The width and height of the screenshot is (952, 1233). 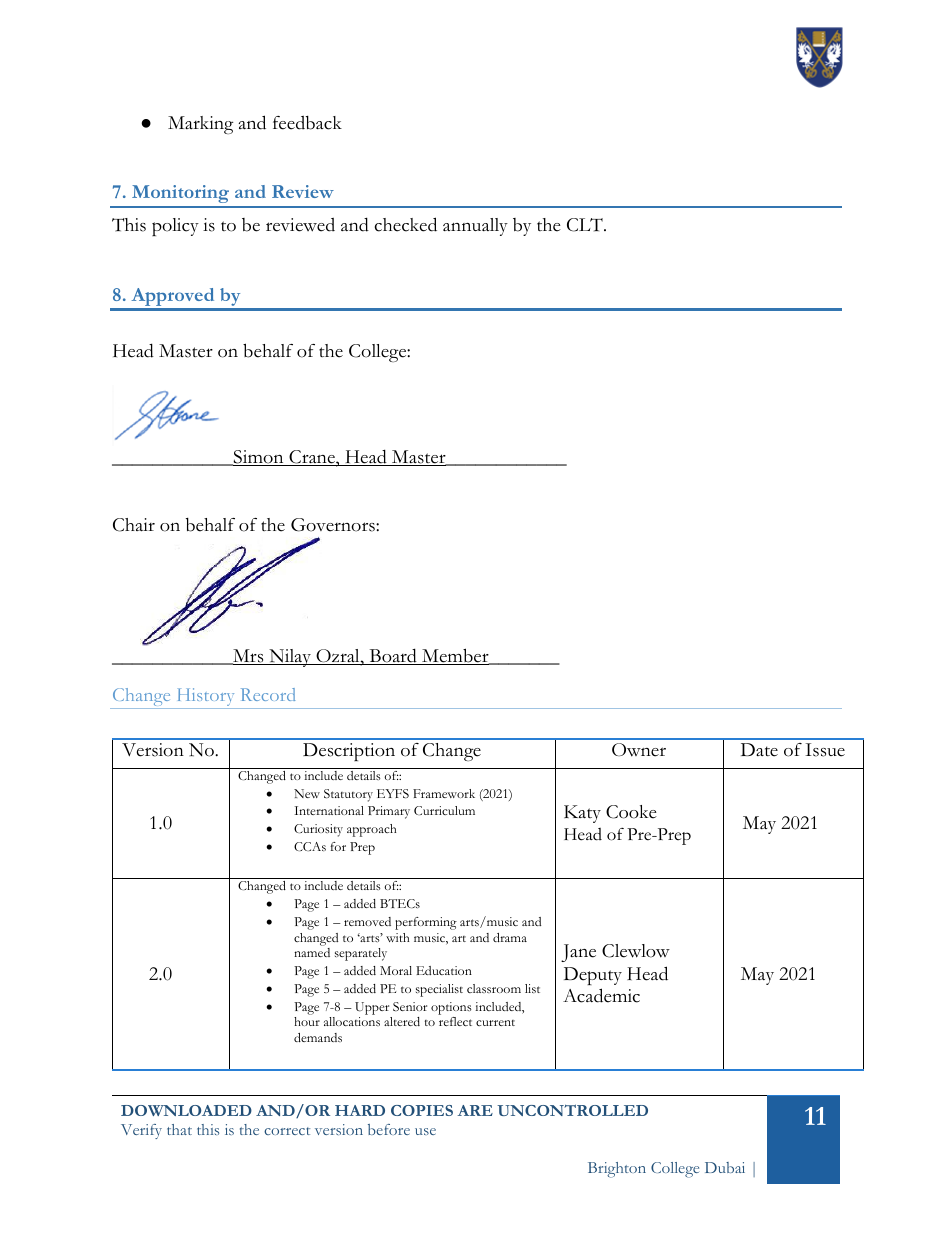 I want to click on Date, so click(x=759, y=750).
